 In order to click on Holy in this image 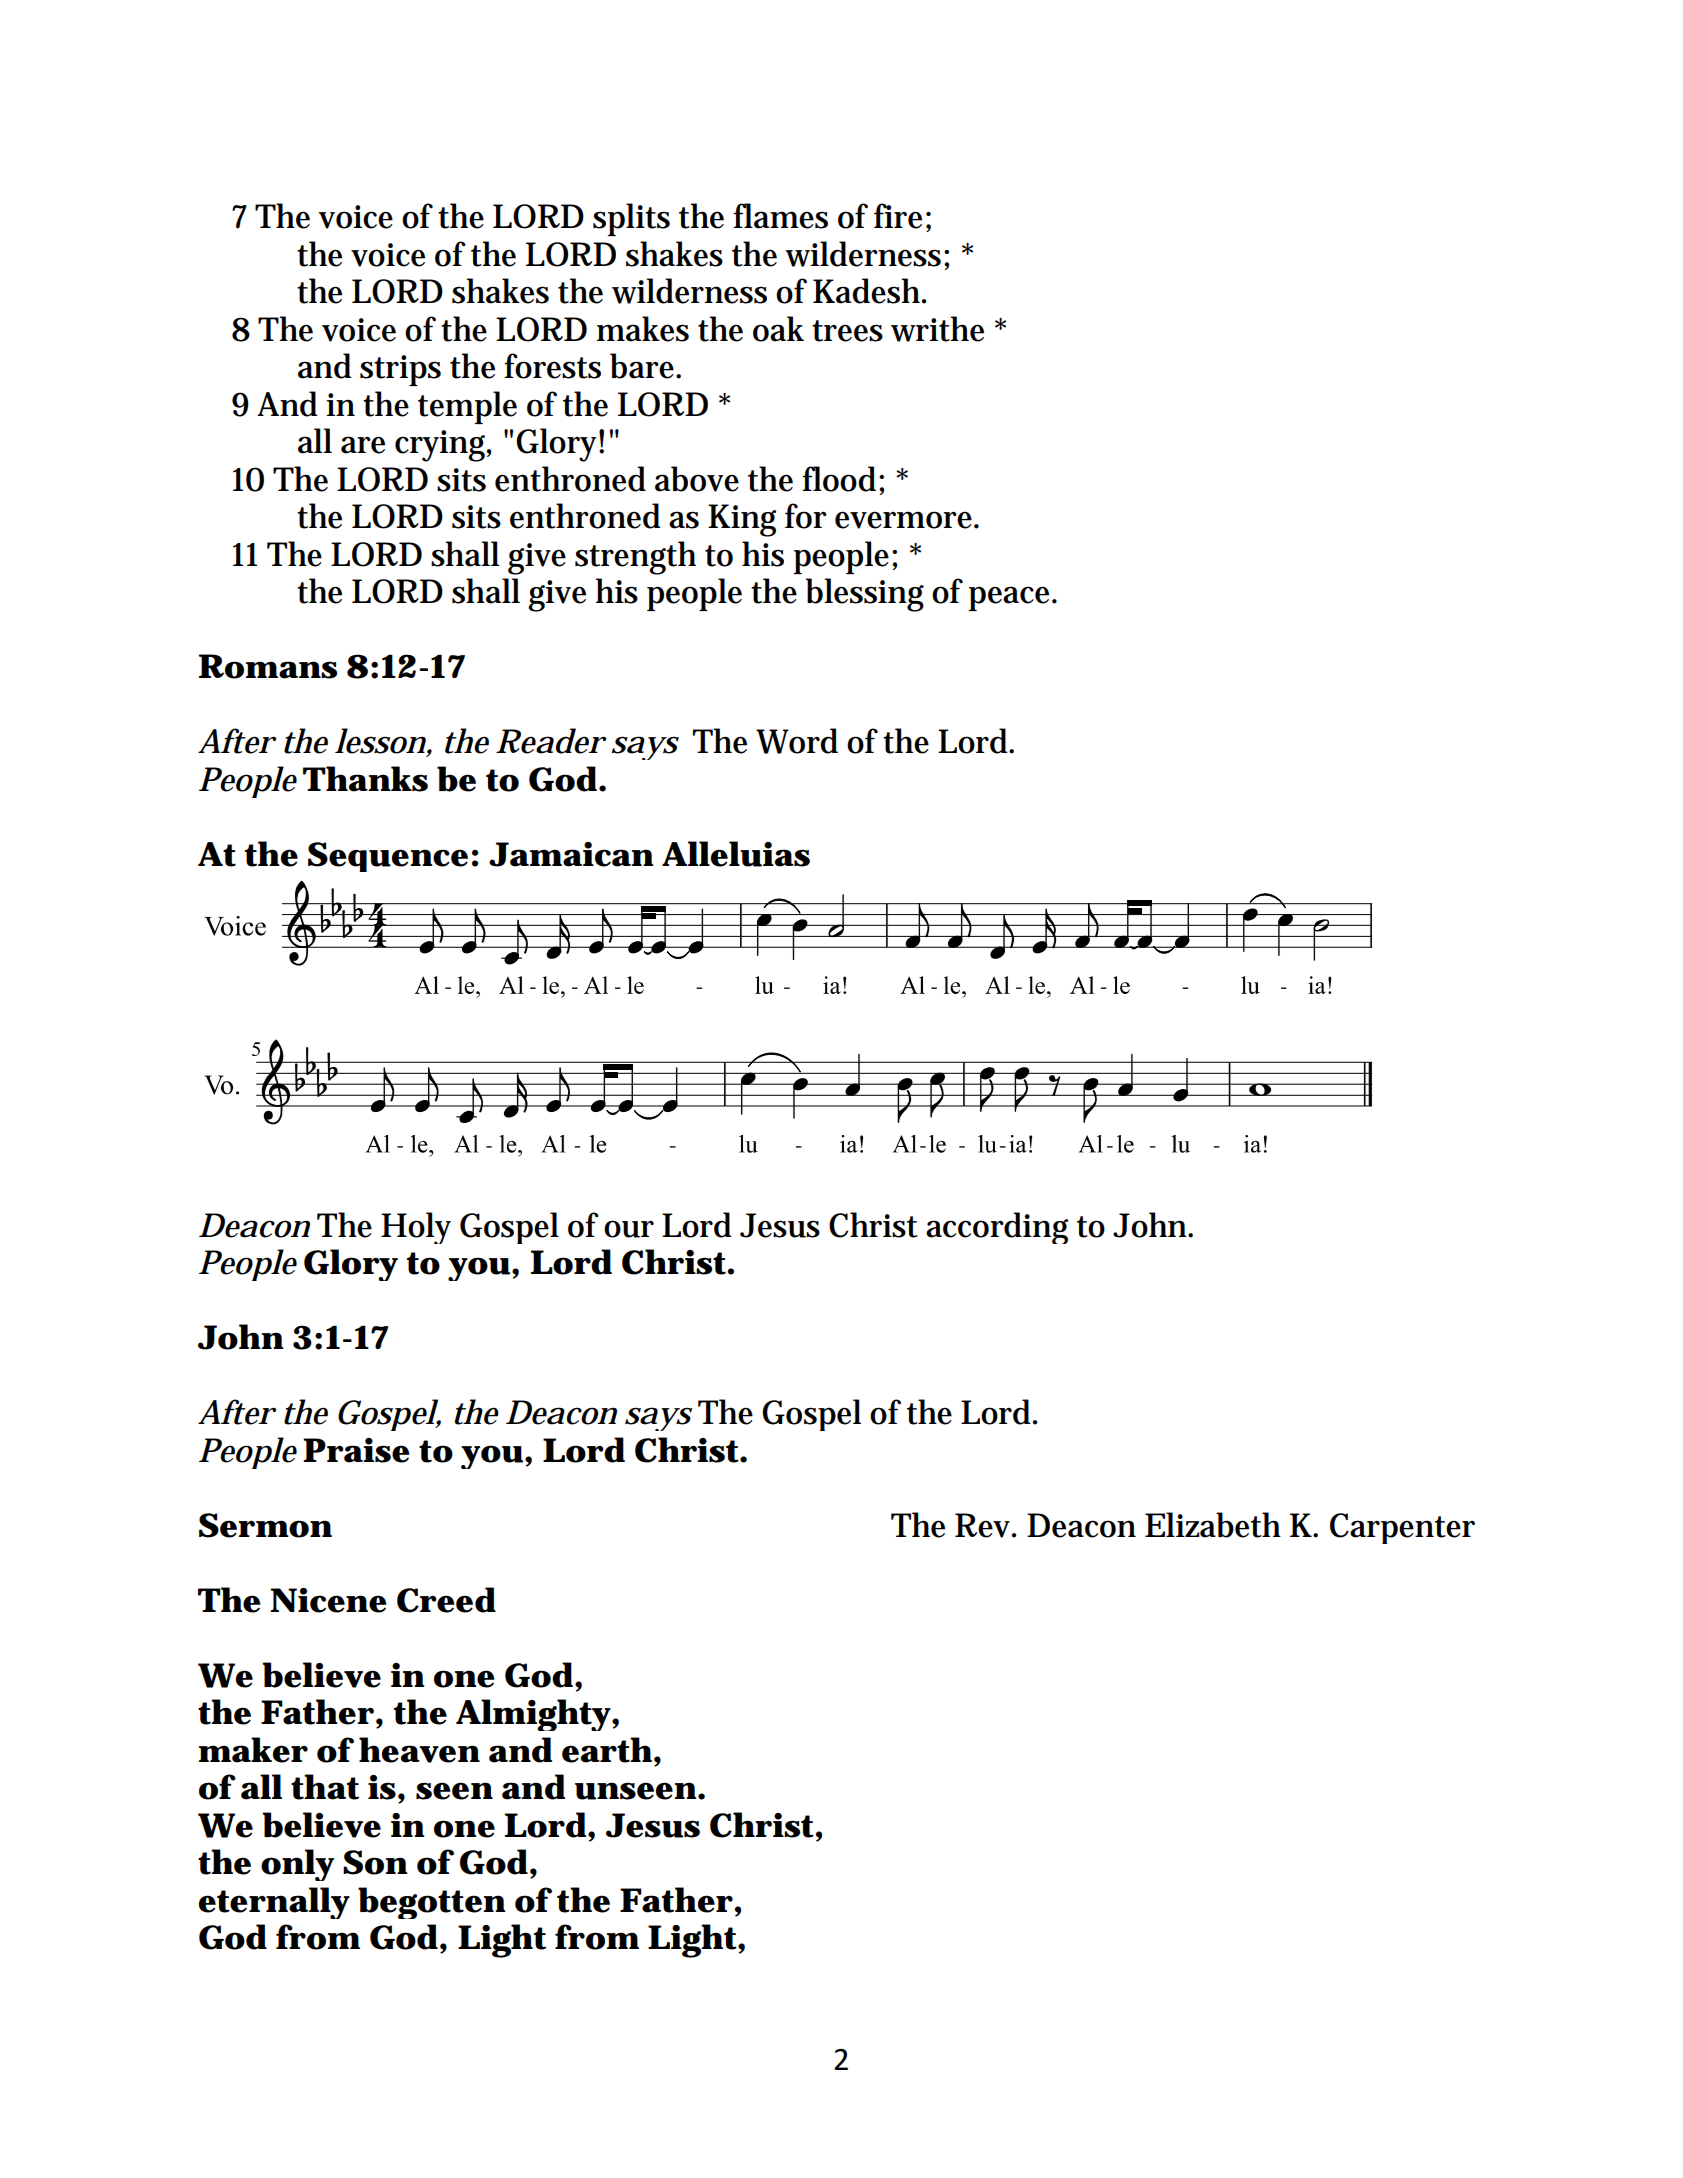, I will do `click(416, 1228)`.
